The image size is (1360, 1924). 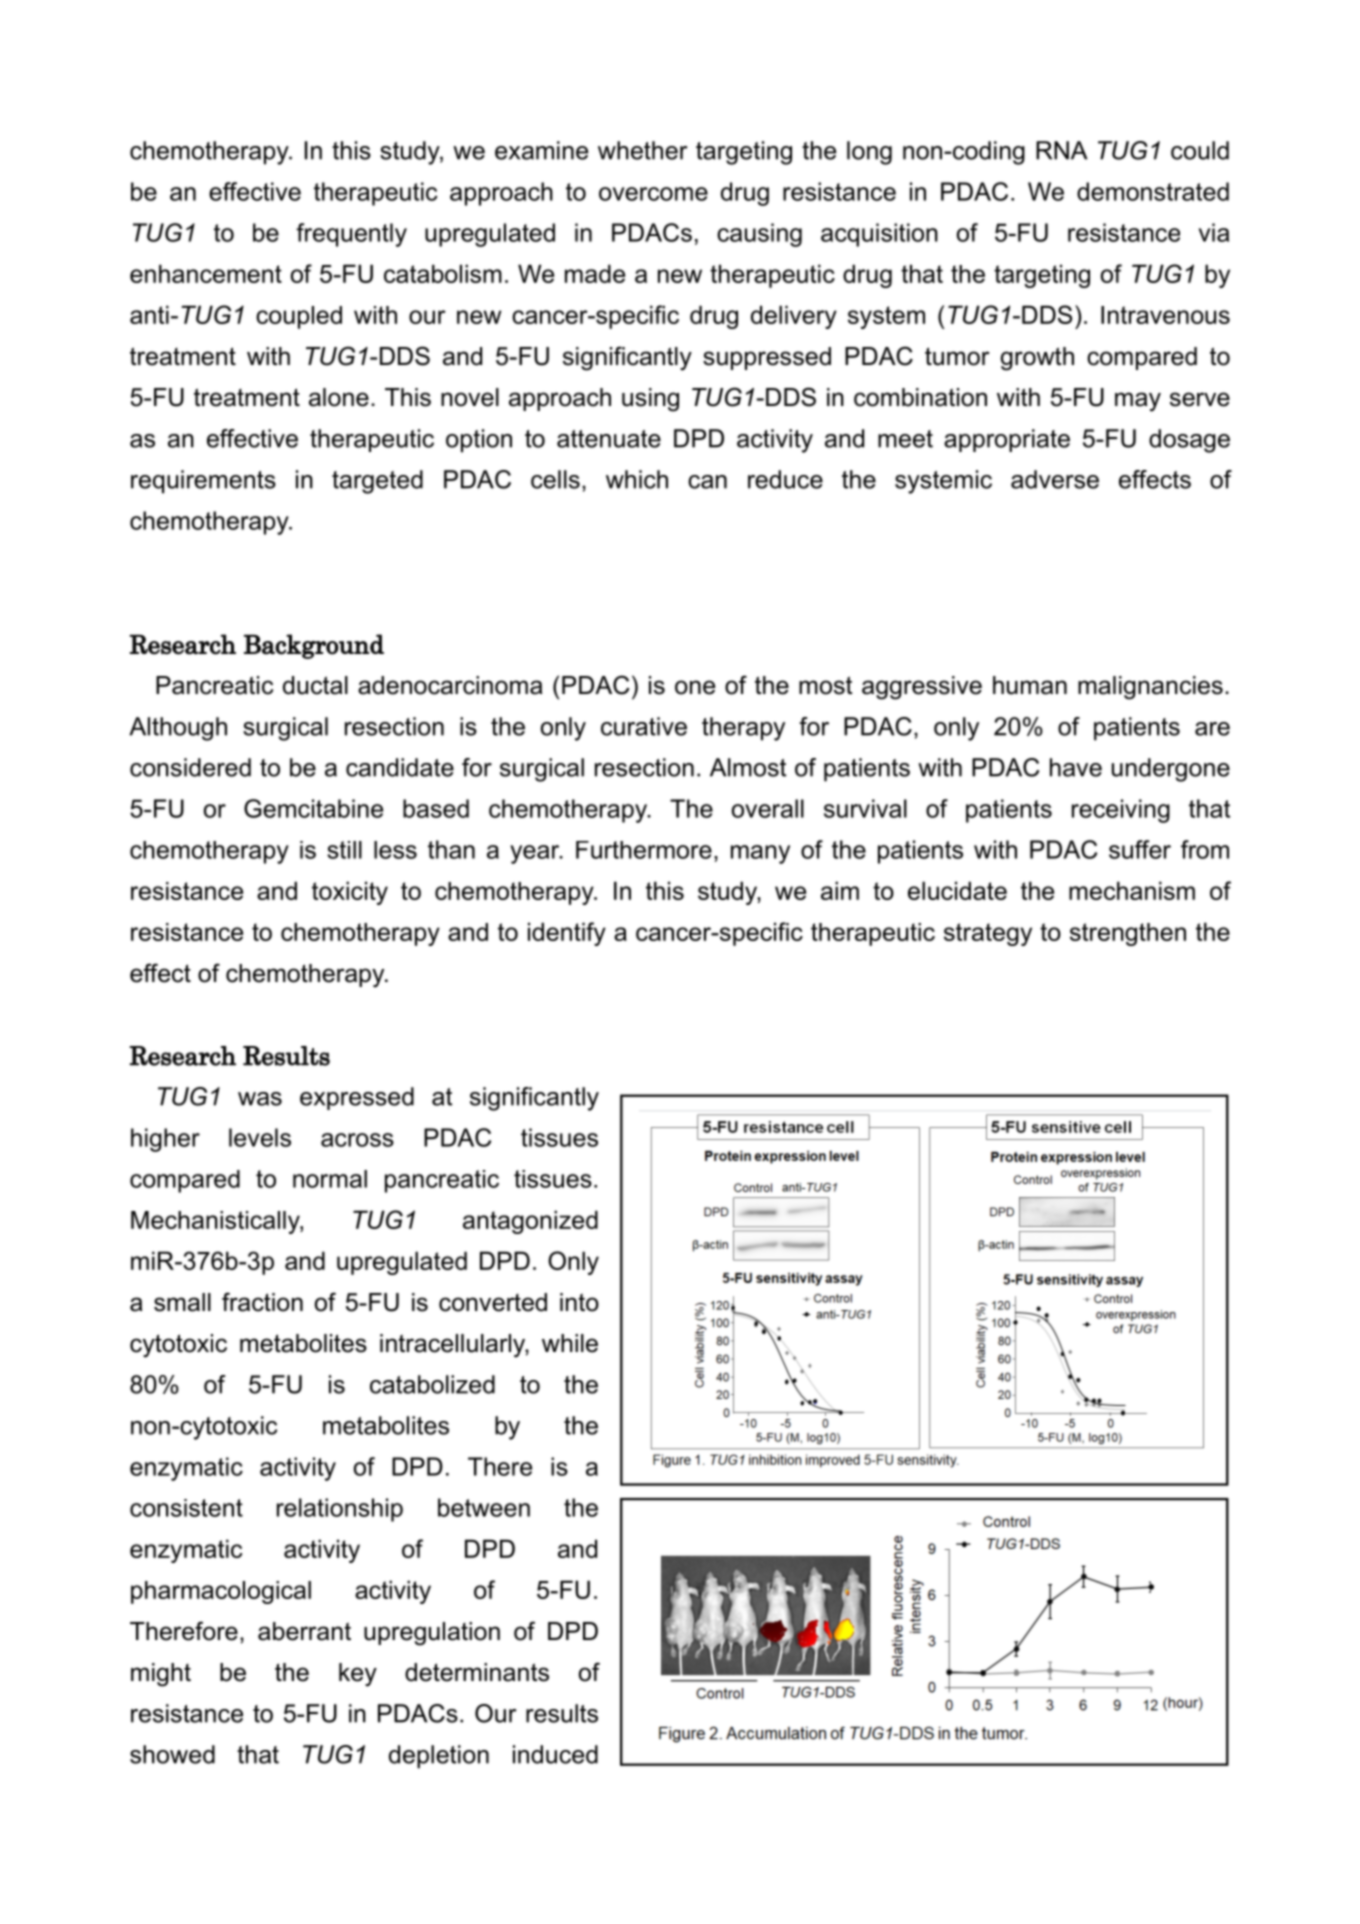 I want to click on receiving, so click(x=1121, y=811).
